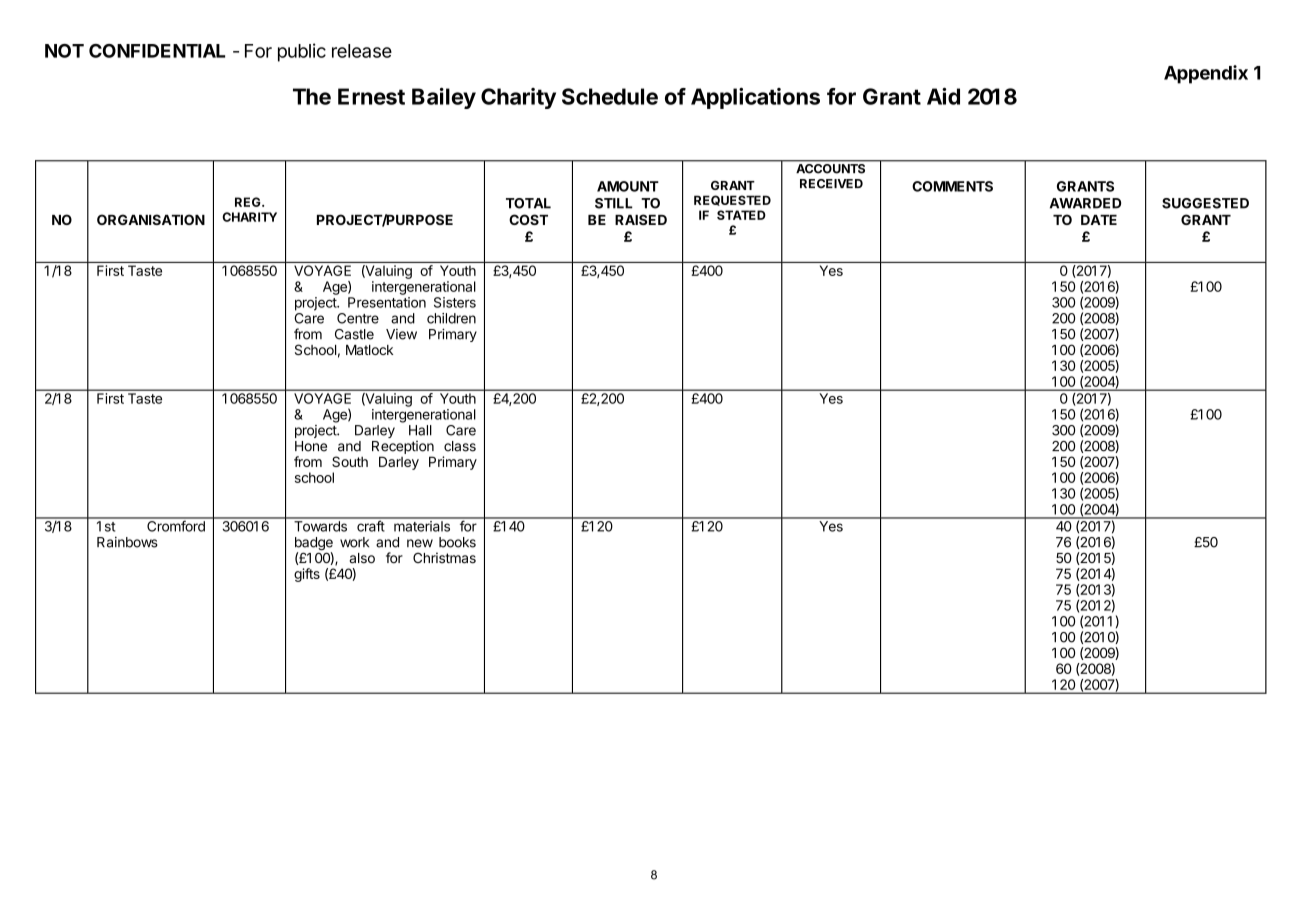 The height and width of the screenshot is (924, 1308). Describe the element at coordinates (628, 186) in the screenshot. I see `AMOUNT` at that location.
